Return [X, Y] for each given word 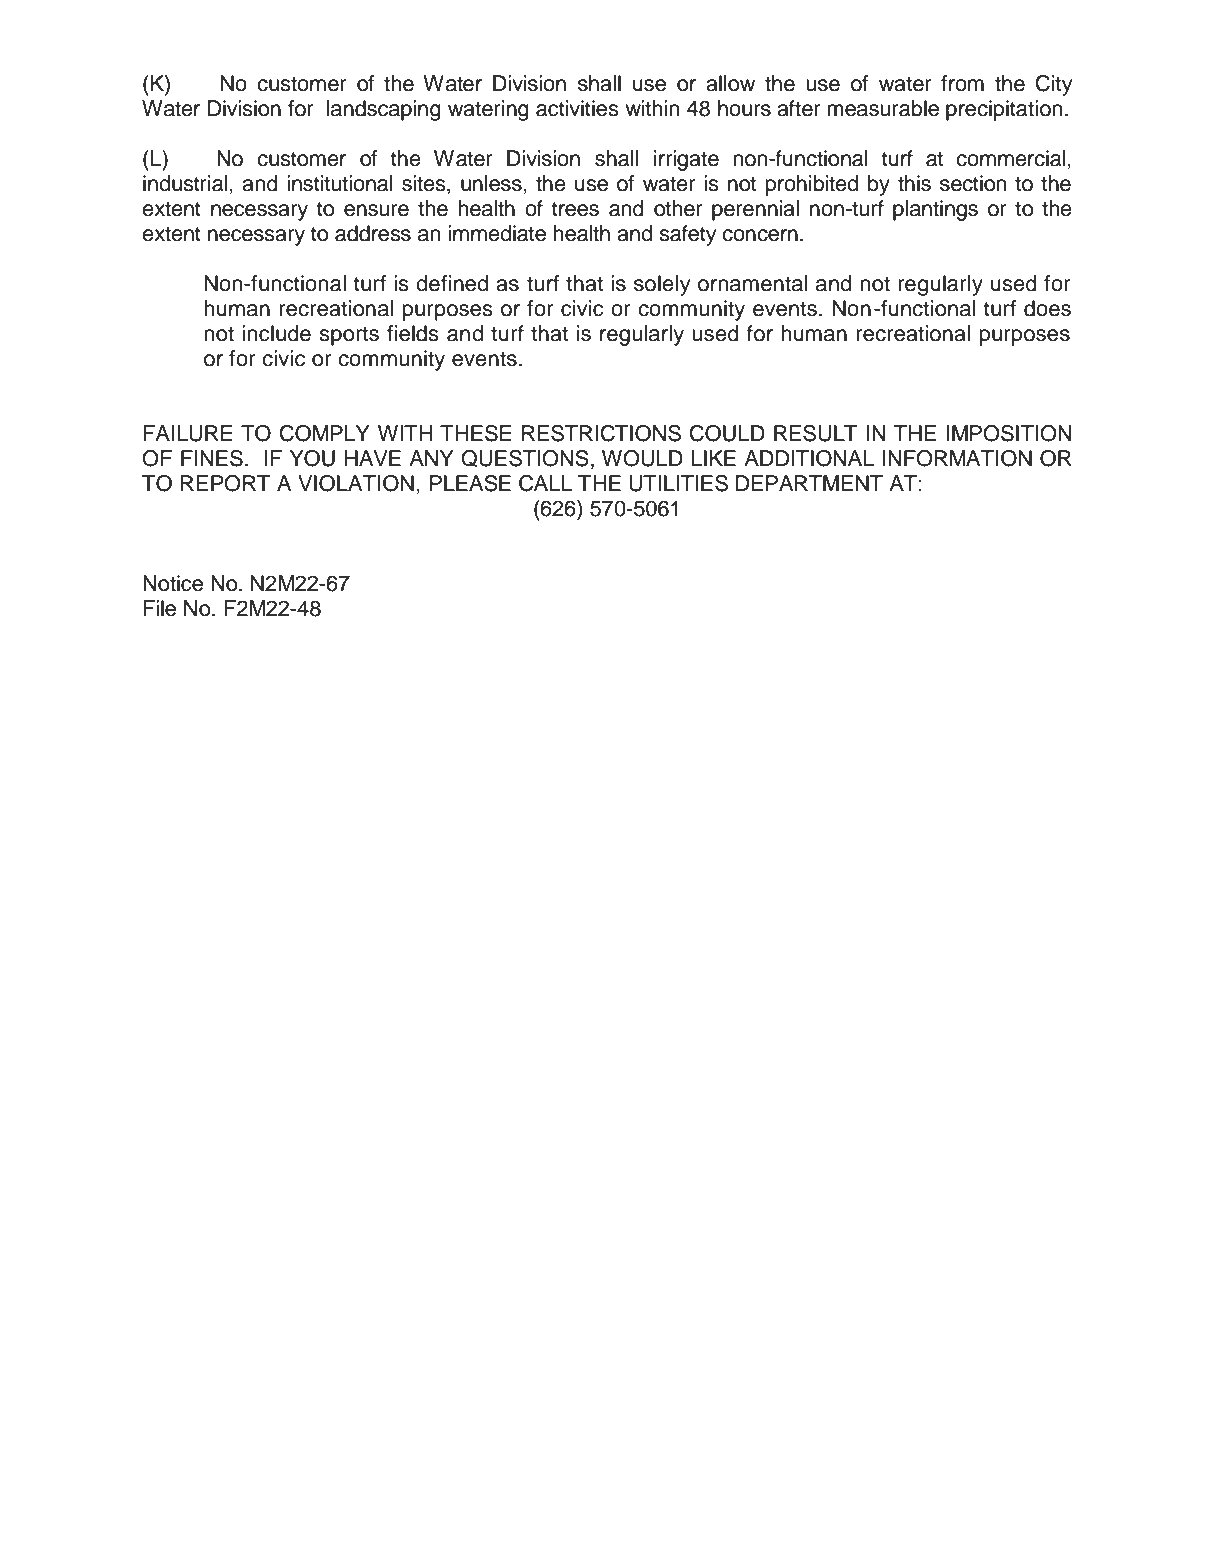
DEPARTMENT [809, 483]
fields [413, 333]
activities [577, 108]
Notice [173, 583]
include [276, 333]
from [962, 83]
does [1047, 308]
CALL [545, 483]
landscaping [384, 110]
